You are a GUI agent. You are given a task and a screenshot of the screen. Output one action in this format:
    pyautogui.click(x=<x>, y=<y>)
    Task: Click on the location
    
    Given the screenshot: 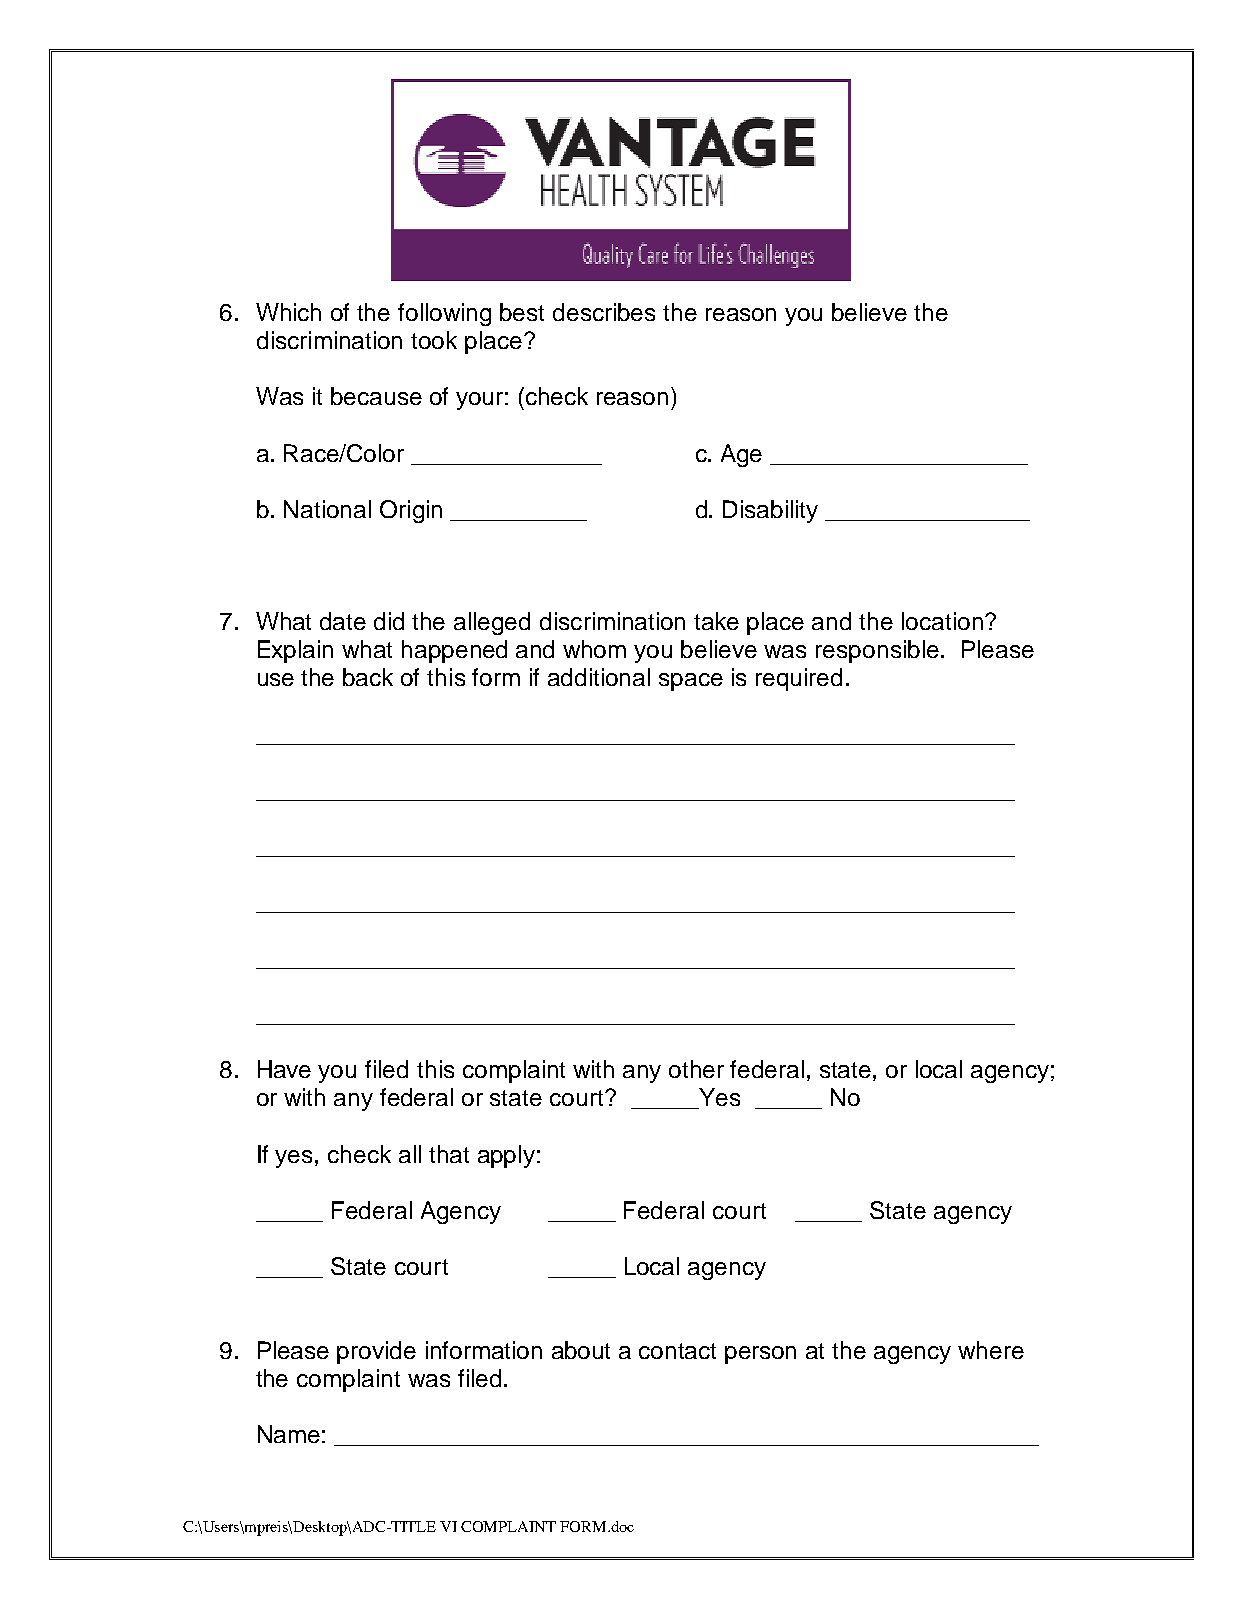 What is the action you would take?
    pyautogui.click(x=942, y=621)
